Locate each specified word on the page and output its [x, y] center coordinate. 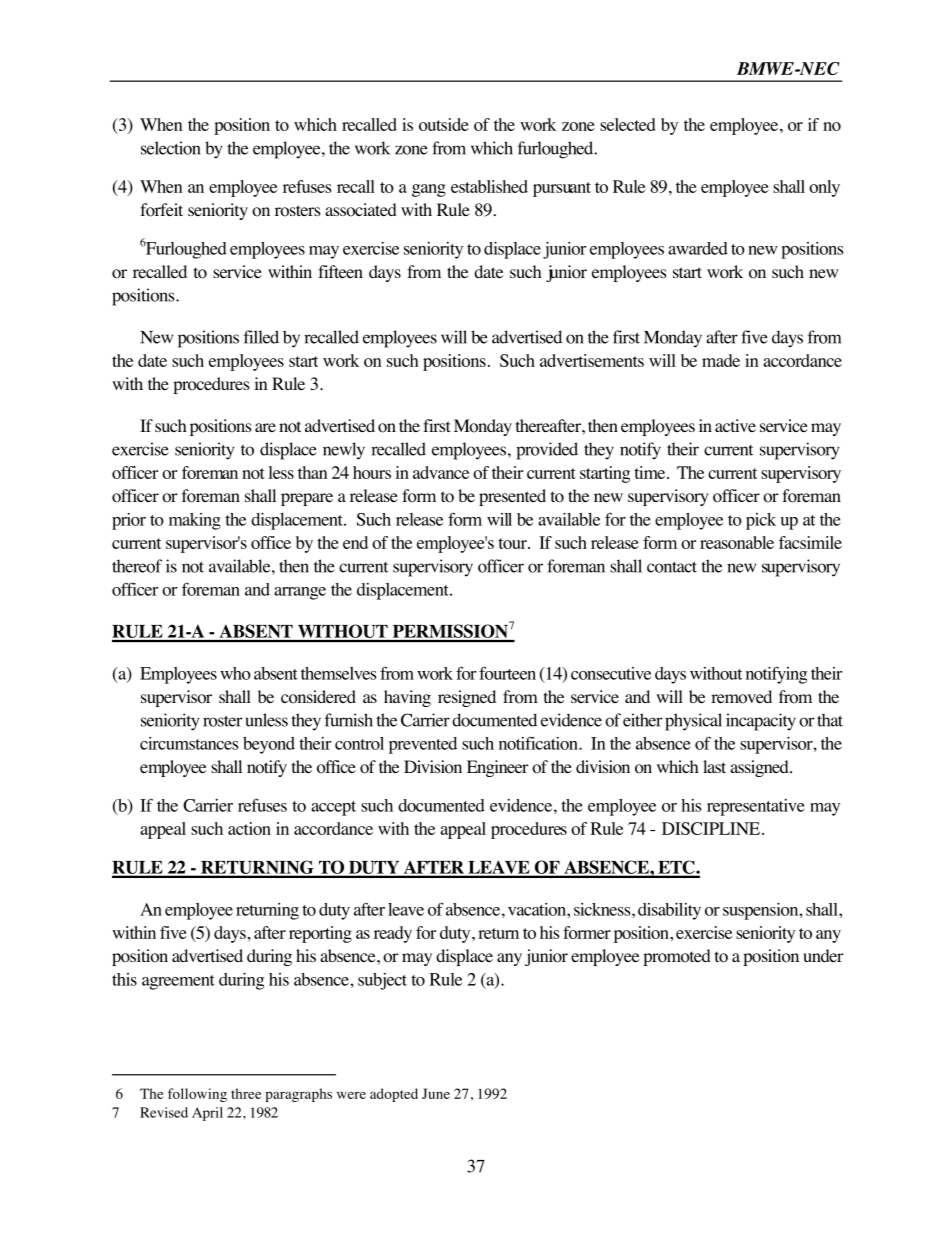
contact [672, 567]
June [436, 1093]
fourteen [507, 673]
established [489, 186]
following [197, 1095]
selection [171, 148]
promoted [677, 957]
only [824, 188]
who [235, 673]
